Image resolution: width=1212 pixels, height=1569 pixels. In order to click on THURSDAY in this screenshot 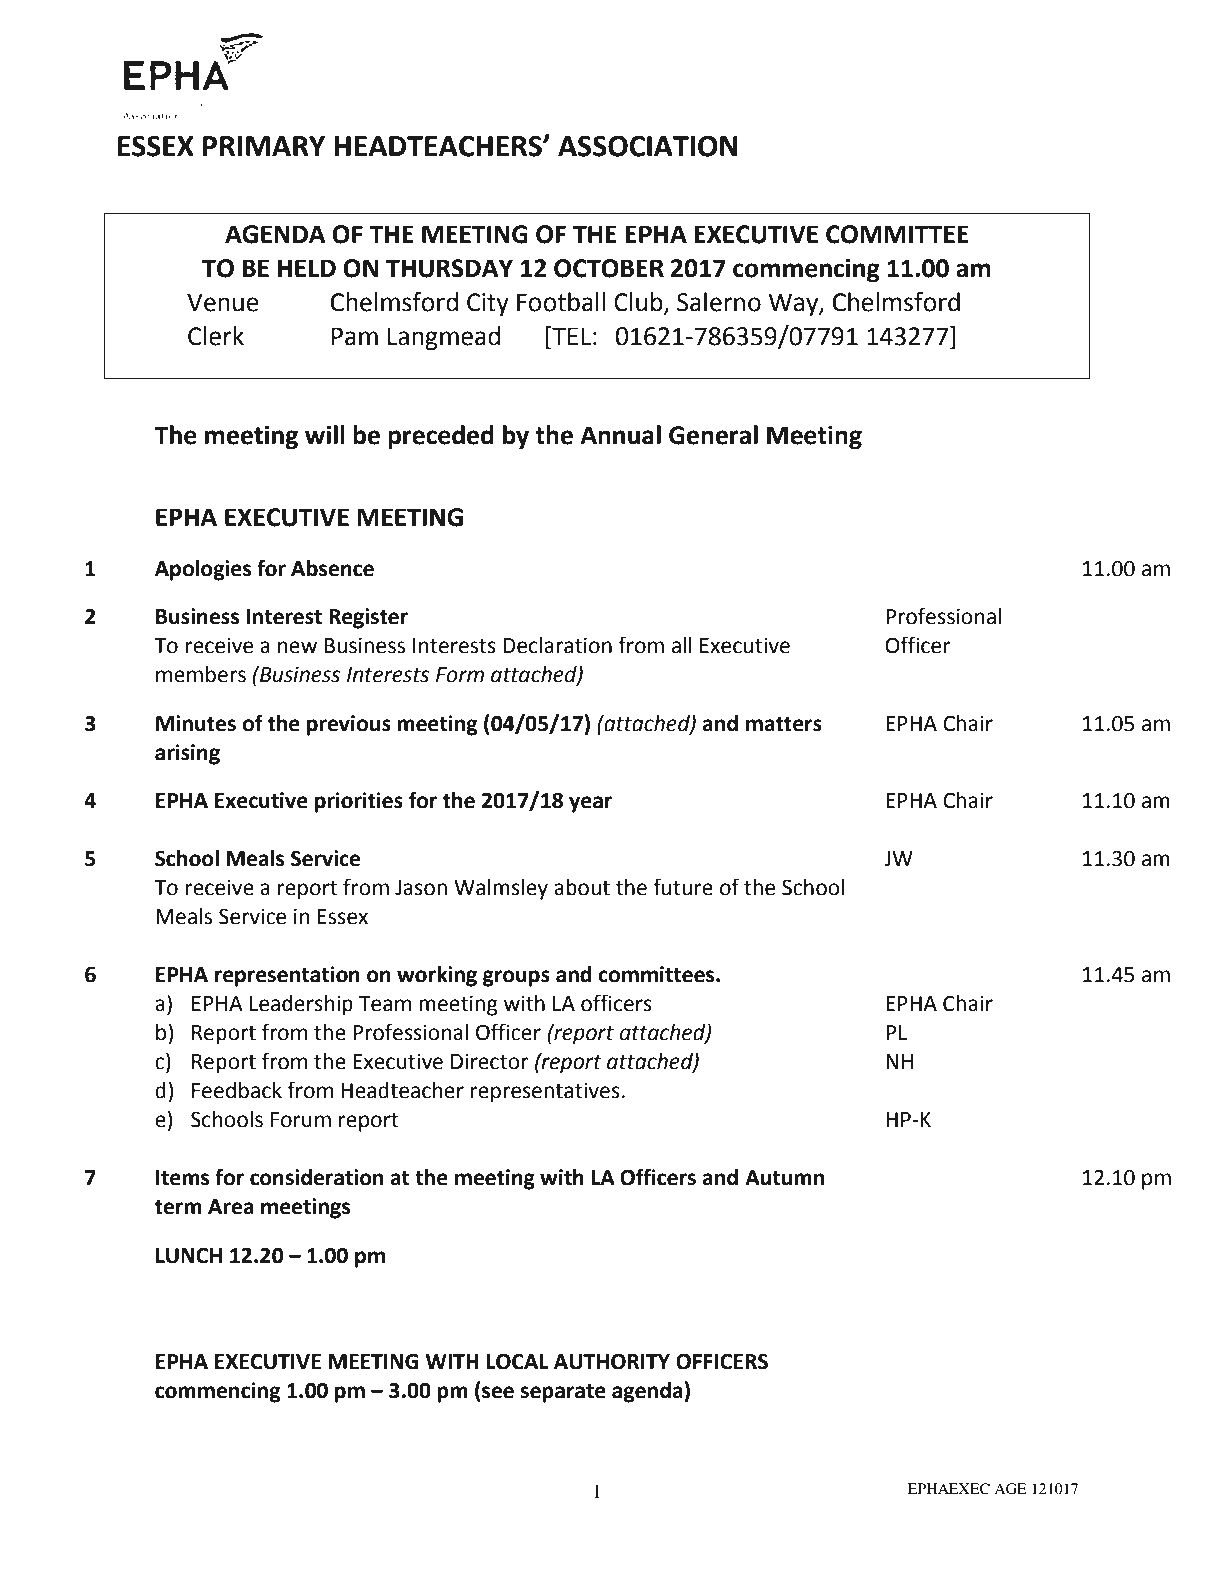, I will do `click(449, 268)`.
